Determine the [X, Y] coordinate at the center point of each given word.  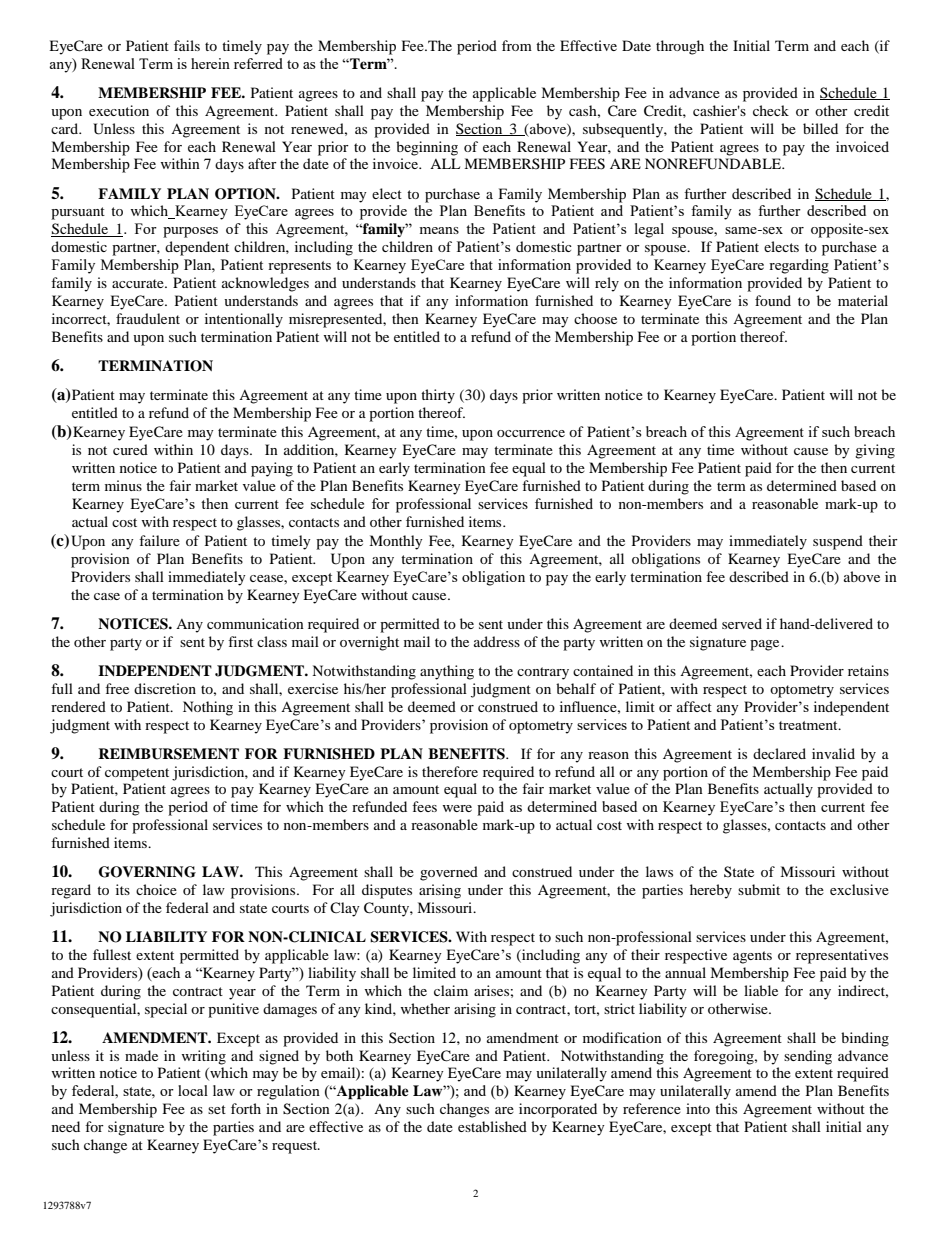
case [107, 596]
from [517, 45]
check [771, 110]
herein [210, 63]
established [492, 1126]
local [193, 1090]
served [742, 623]
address [497, 641]
